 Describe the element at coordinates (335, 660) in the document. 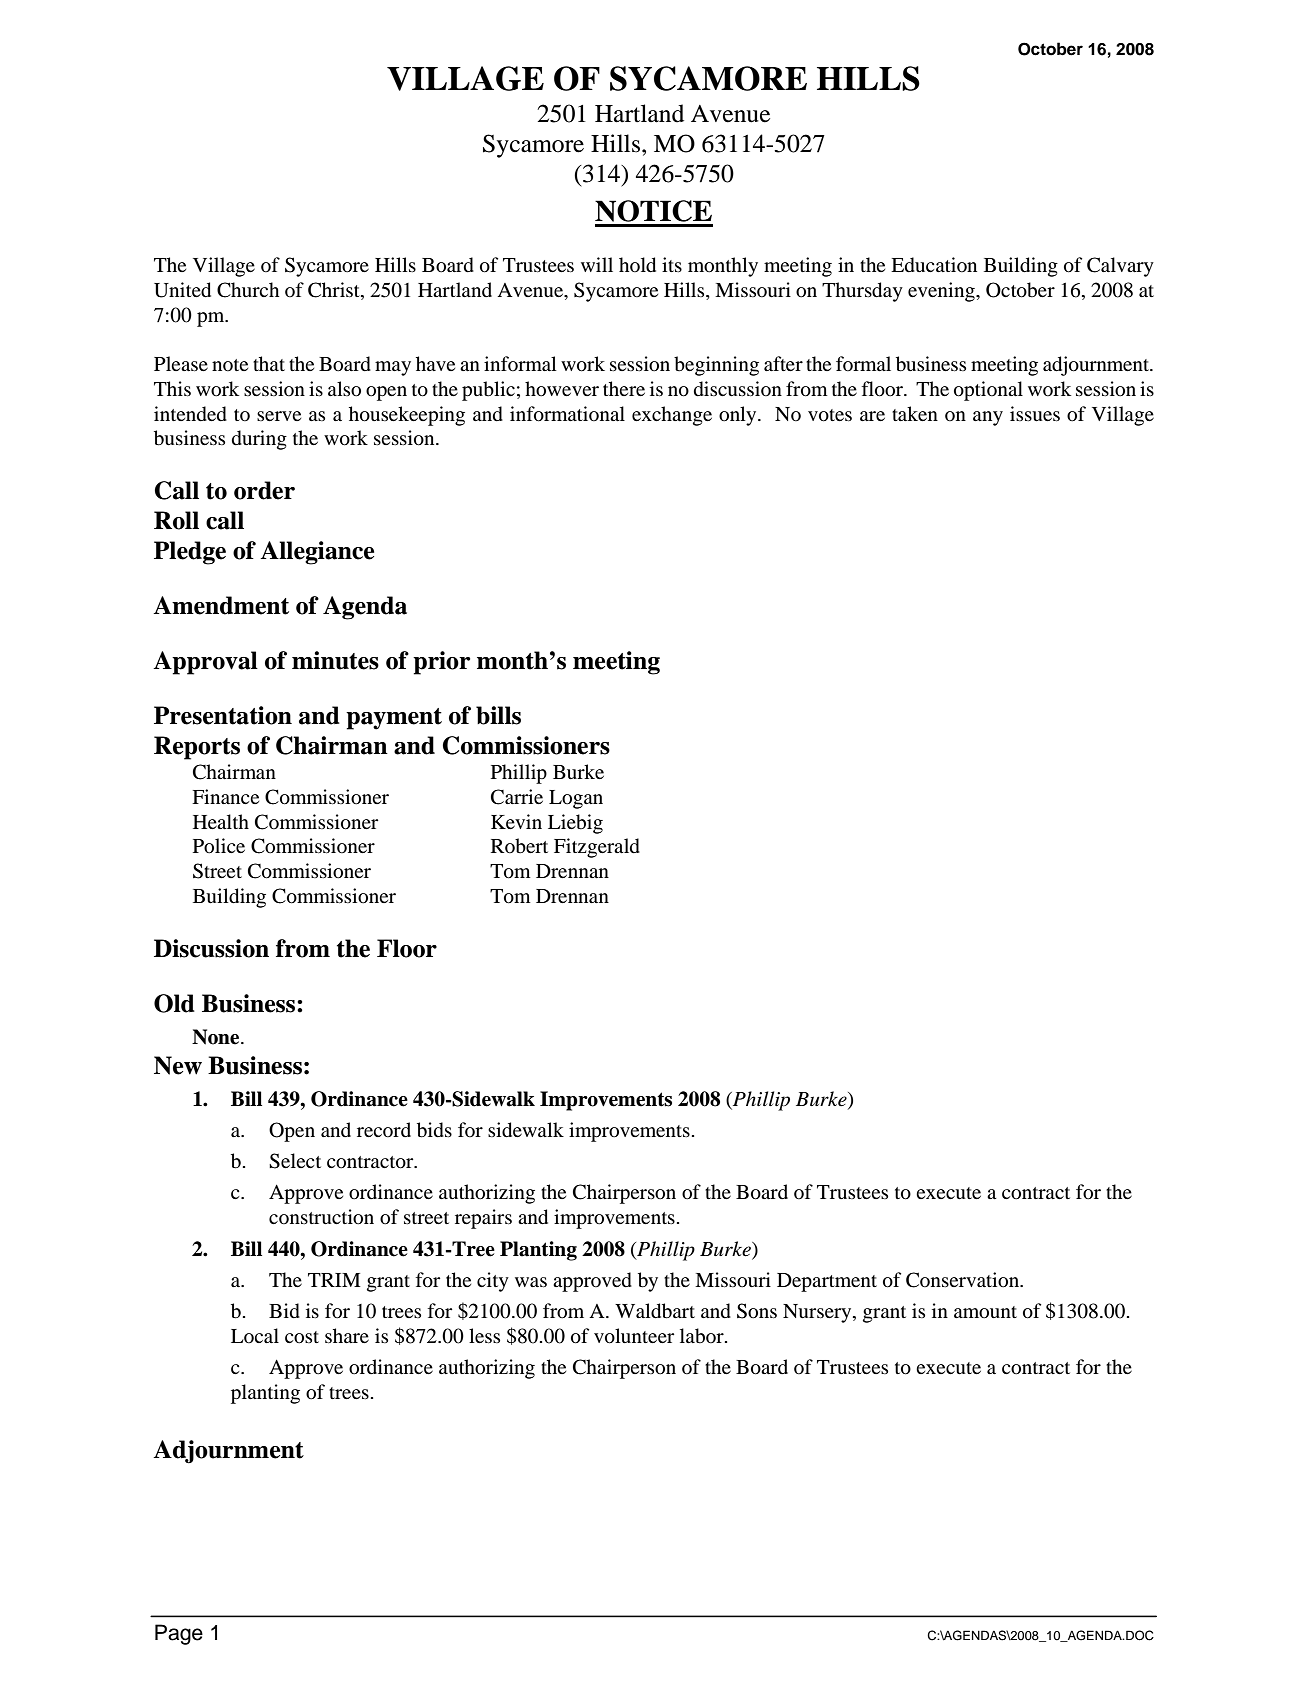

I see `minutes` at that location.
